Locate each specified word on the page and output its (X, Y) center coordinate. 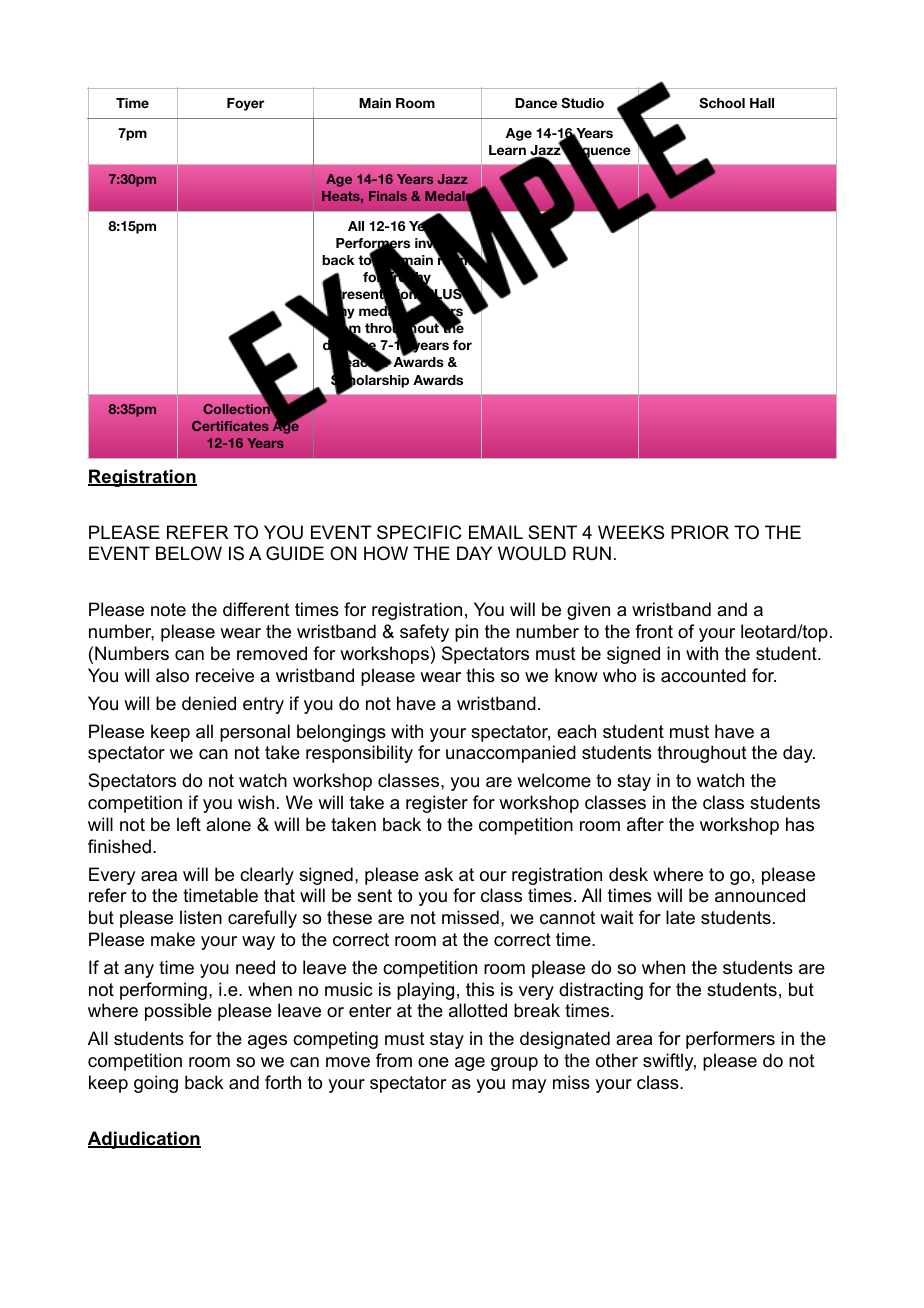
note (168, 609)
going (156, 1084)
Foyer (245, 104)
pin (466, 633)
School (722, 103)
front (654, 631)
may (529, 1086)
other (617, 1060)
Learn (507, 150)
